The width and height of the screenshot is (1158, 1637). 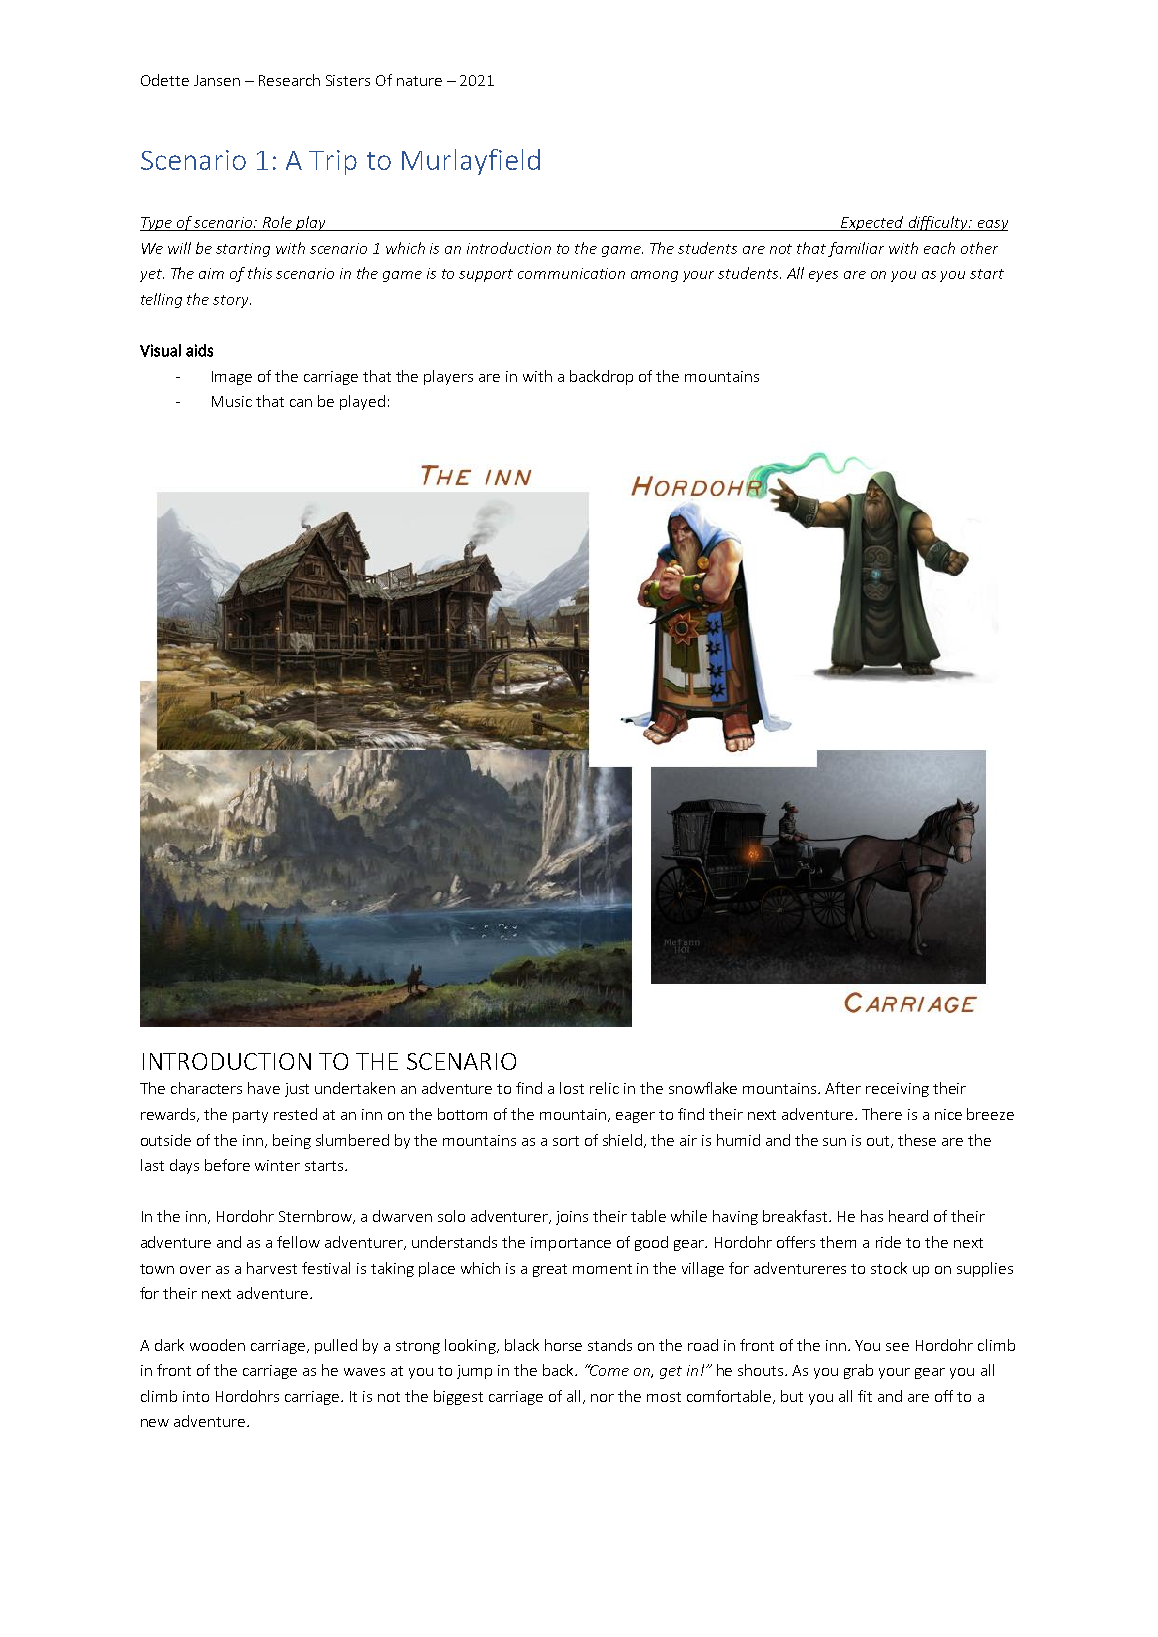 I want to click on have, so click(x=264, y=1088).
